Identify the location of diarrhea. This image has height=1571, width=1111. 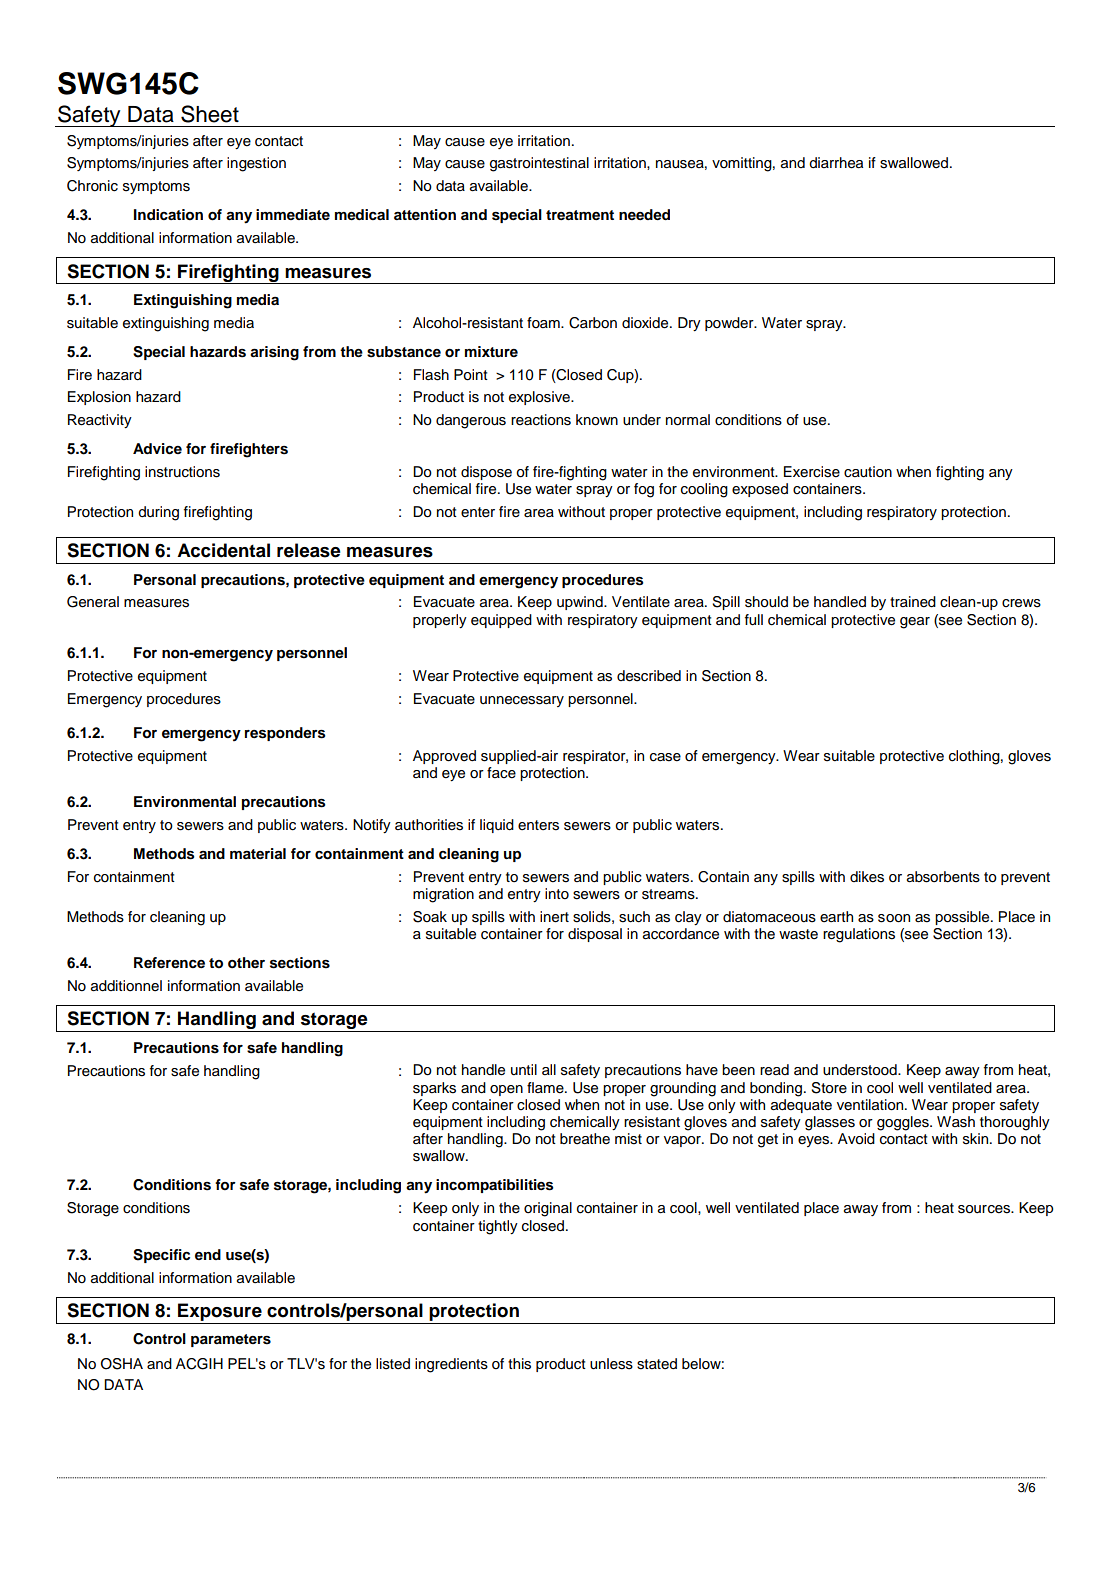
(836, 163).
